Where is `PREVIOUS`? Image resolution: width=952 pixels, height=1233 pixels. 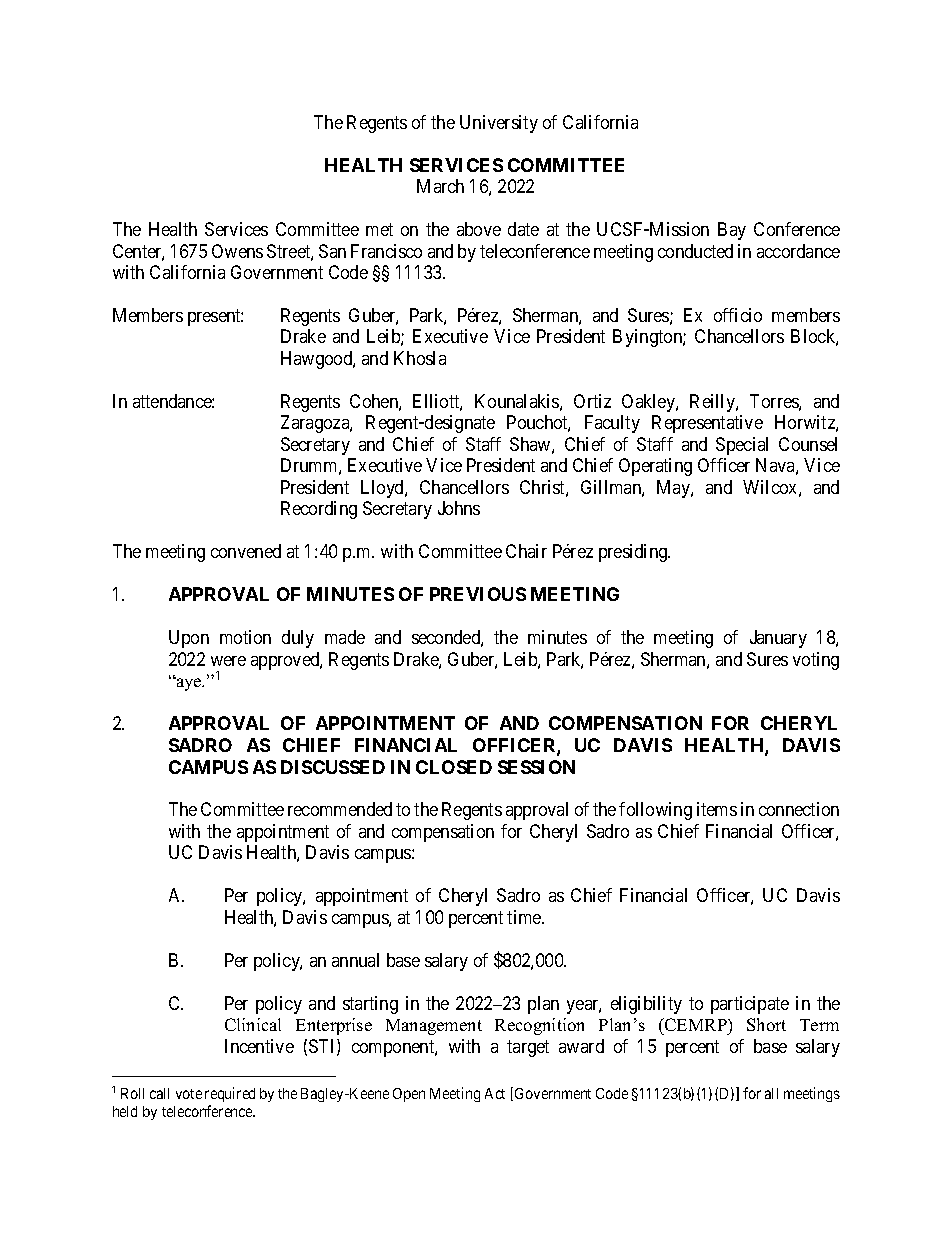
PREVIOUS is located at coordinates (478, 594).
